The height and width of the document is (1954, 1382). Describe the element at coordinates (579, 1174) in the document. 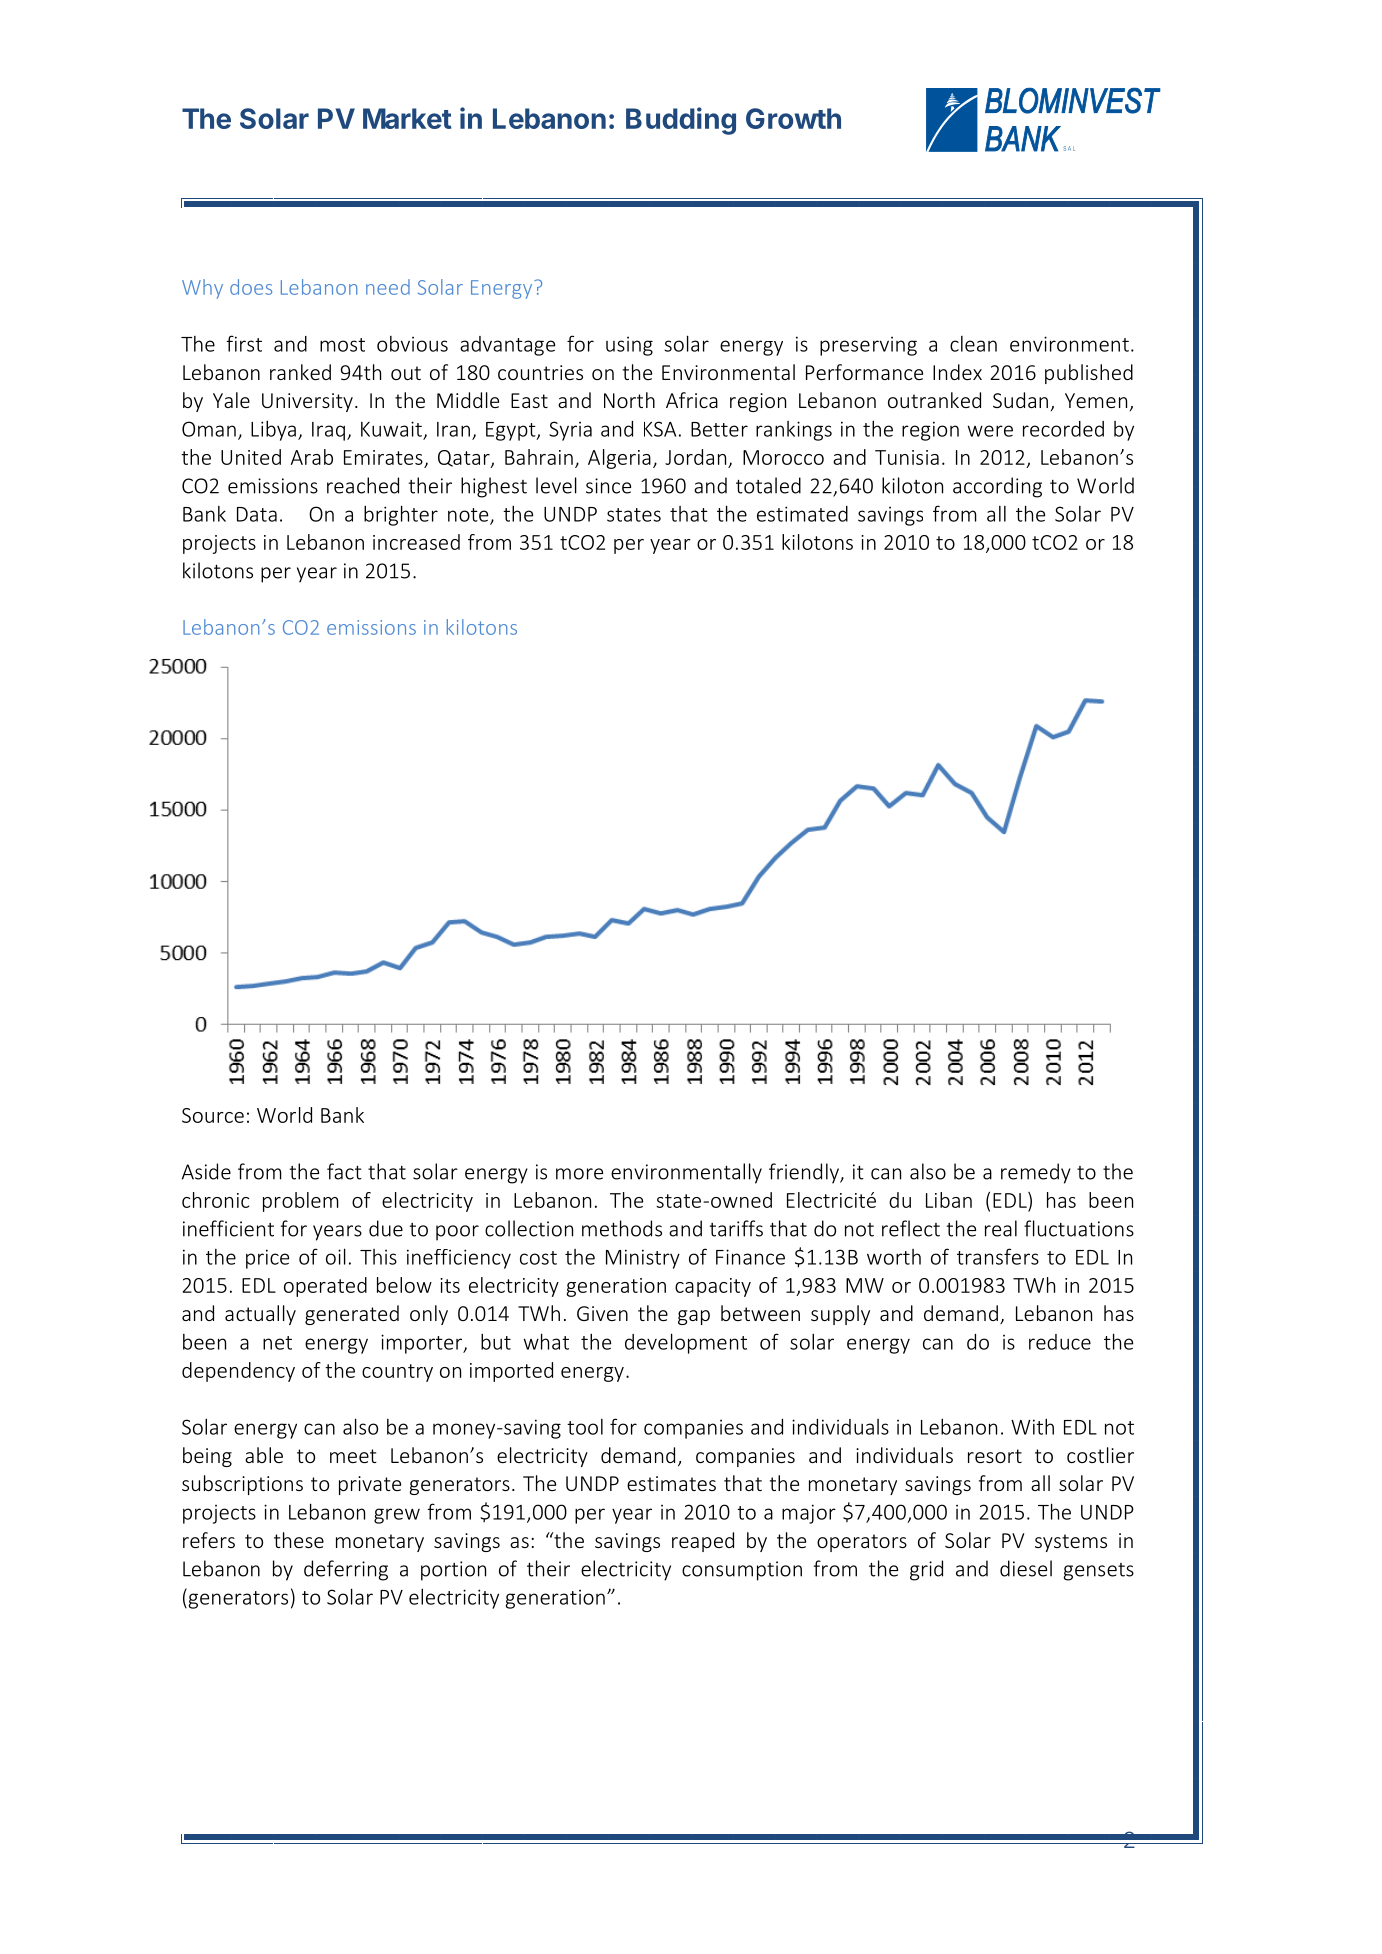

I see `more` at that location.
